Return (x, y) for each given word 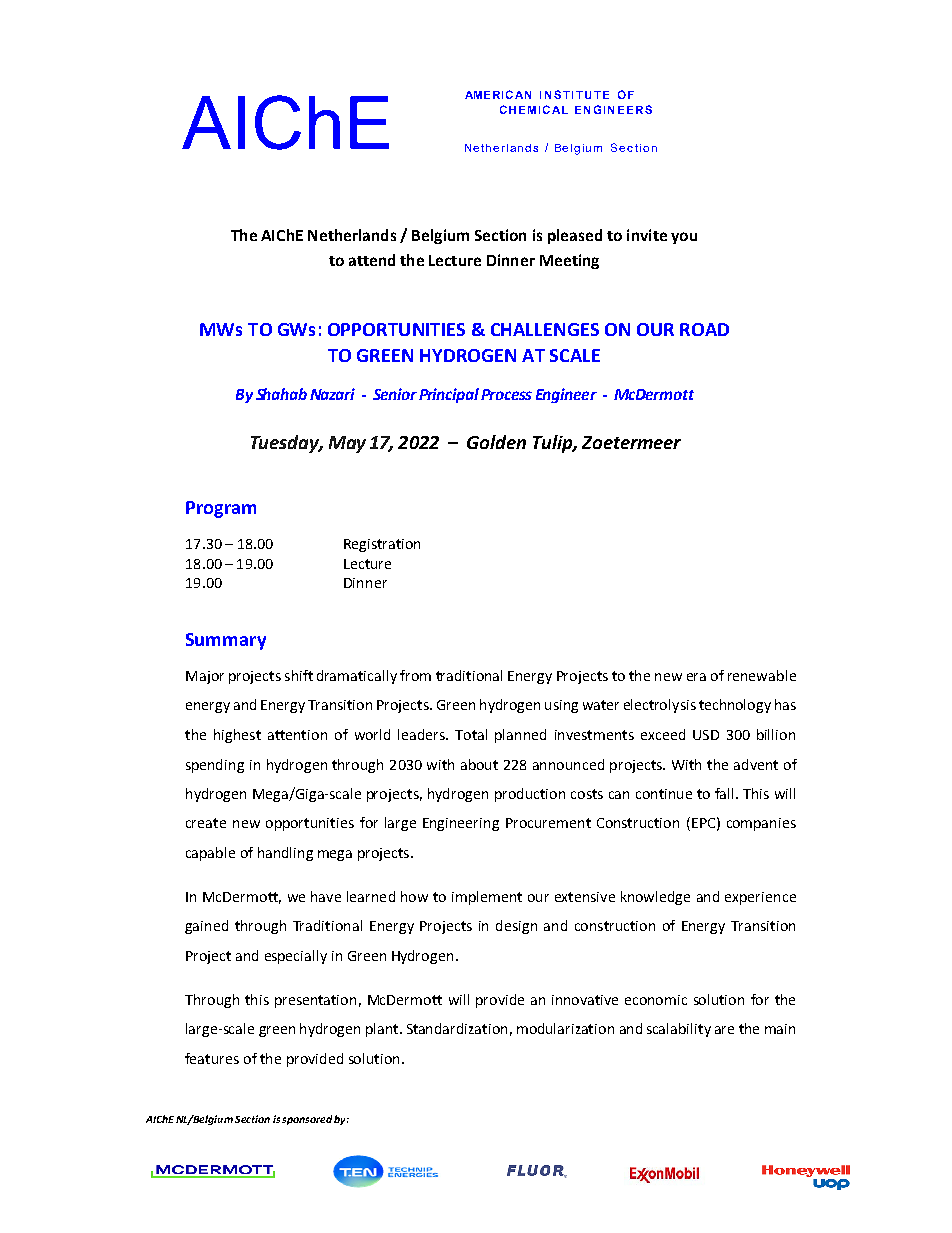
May (347, 444)
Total (471, 734)
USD (706, 735)
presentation (315, 1001)
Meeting (569, 261)
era (696, 677)
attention (297, 735)
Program (221, 509)
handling (285, 854)
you (684, 238)
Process (506, 394)
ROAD (704, 329)
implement (487, 898)
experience (760, 898)
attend (372, 260)
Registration (382, 545)
